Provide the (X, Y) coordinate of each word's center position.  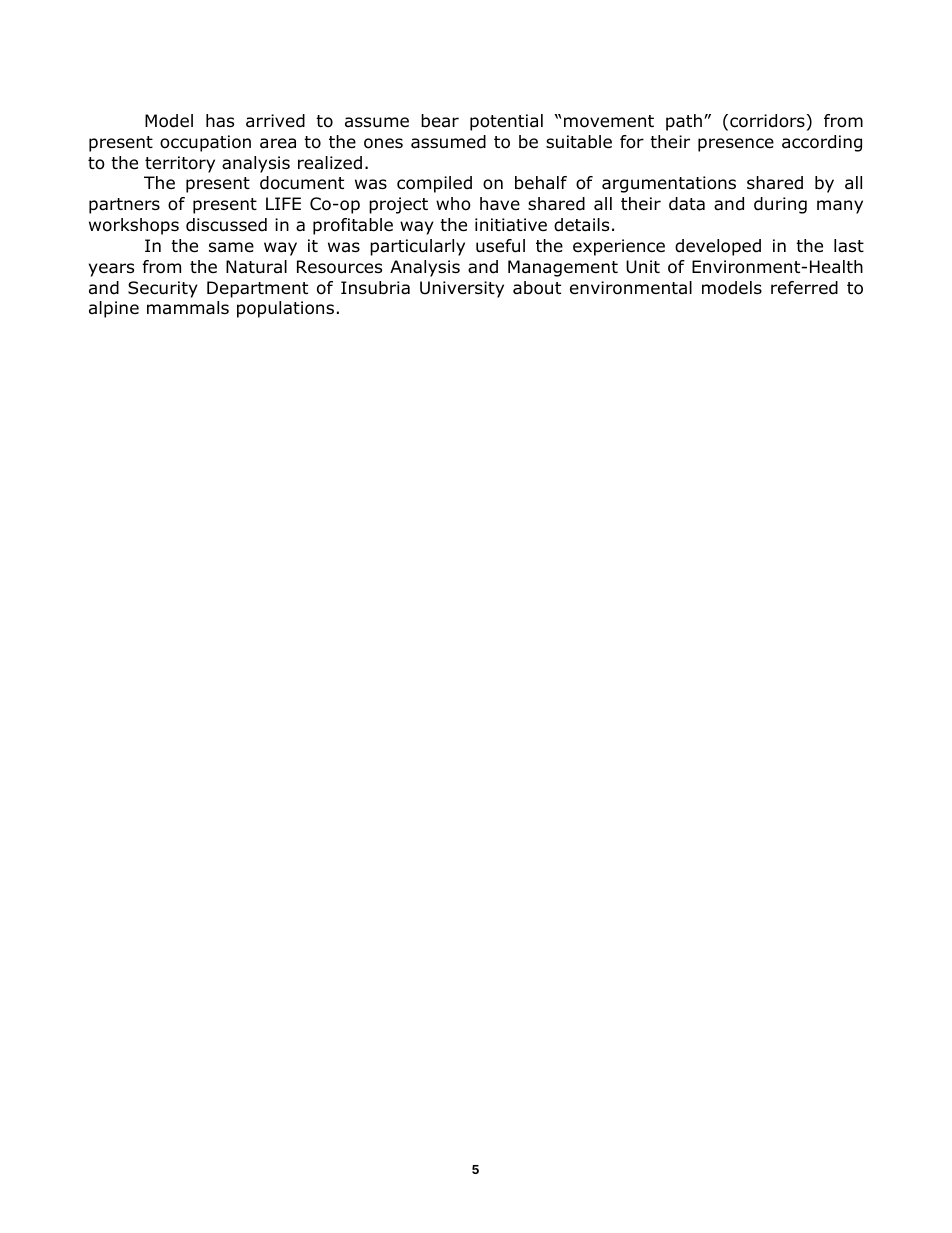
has (220, 121)
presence (736, 145)
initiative (511, 225)
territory (180, 164)
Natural (256, 267)
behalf (541, 183)
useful (500, 246)
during (780, 205)
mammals (188, 308)
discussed (226, 225)
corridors (768, 121)
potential (506, 122)
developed (718, 247)
